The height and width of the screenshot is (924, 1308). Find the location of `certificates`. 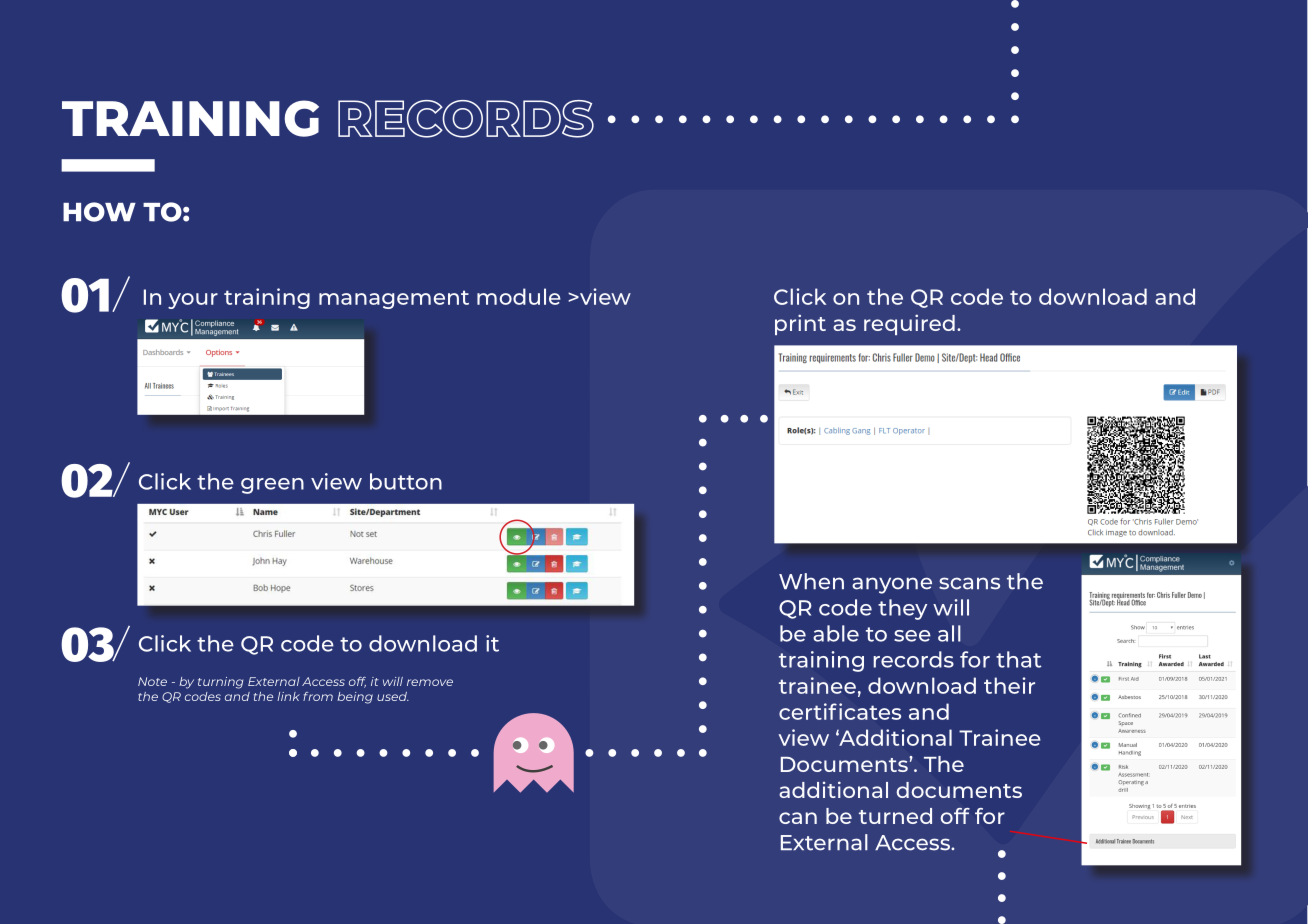

certificates is located at coordinates (840, 711).
